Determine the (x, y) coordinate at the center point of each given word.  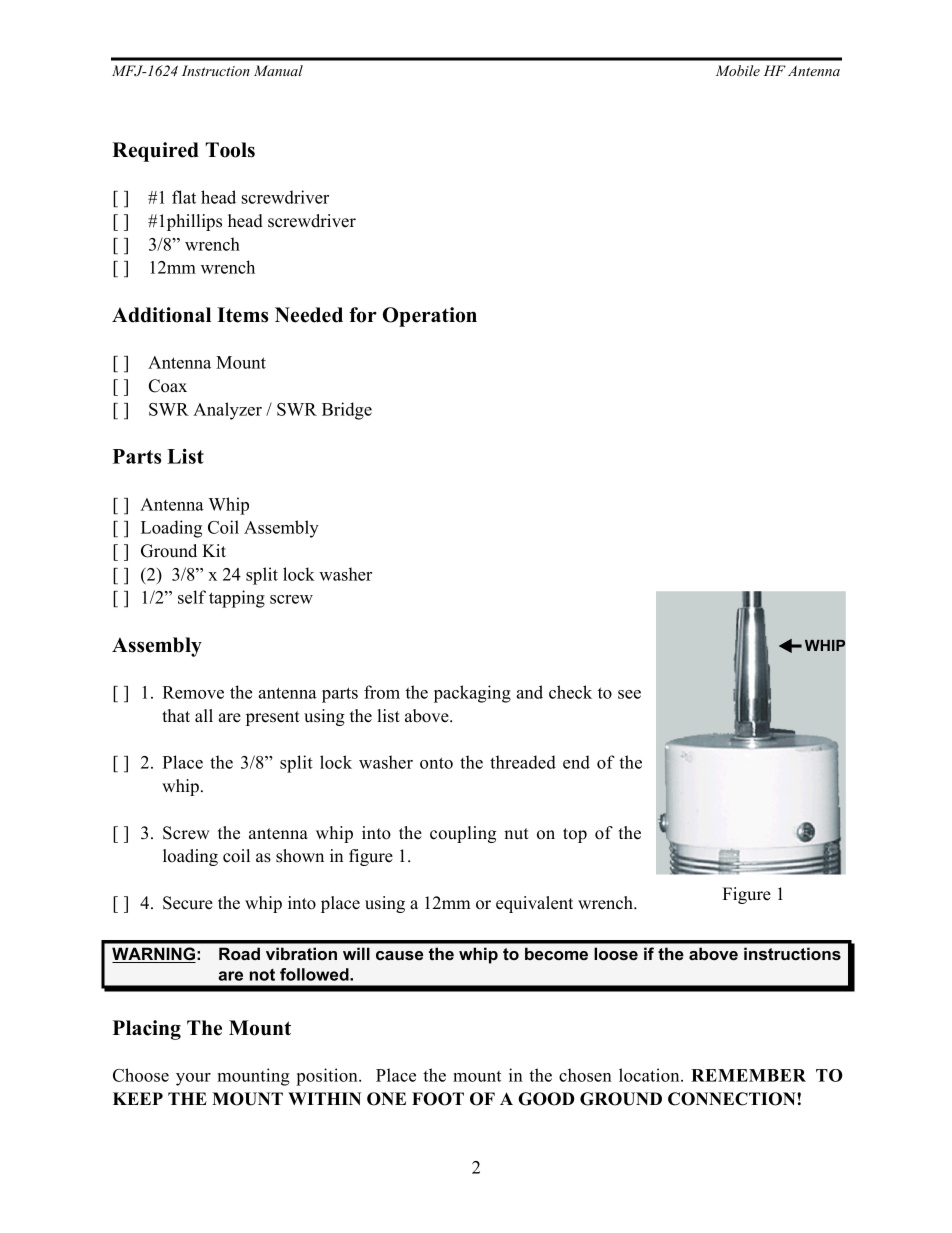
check (570, 692)
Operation (430, 317)
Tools (230, 150)
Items (242, 315)
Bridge (347, 411)
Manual (278, 70)
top (575, 835)
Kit (214, 550)
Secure (188, 903)
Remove (193, 692)
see (629, 694)
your (193, 1079)
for (363, 315)
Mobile (738, 70)
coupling (463, 834)
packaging (472, 694)
